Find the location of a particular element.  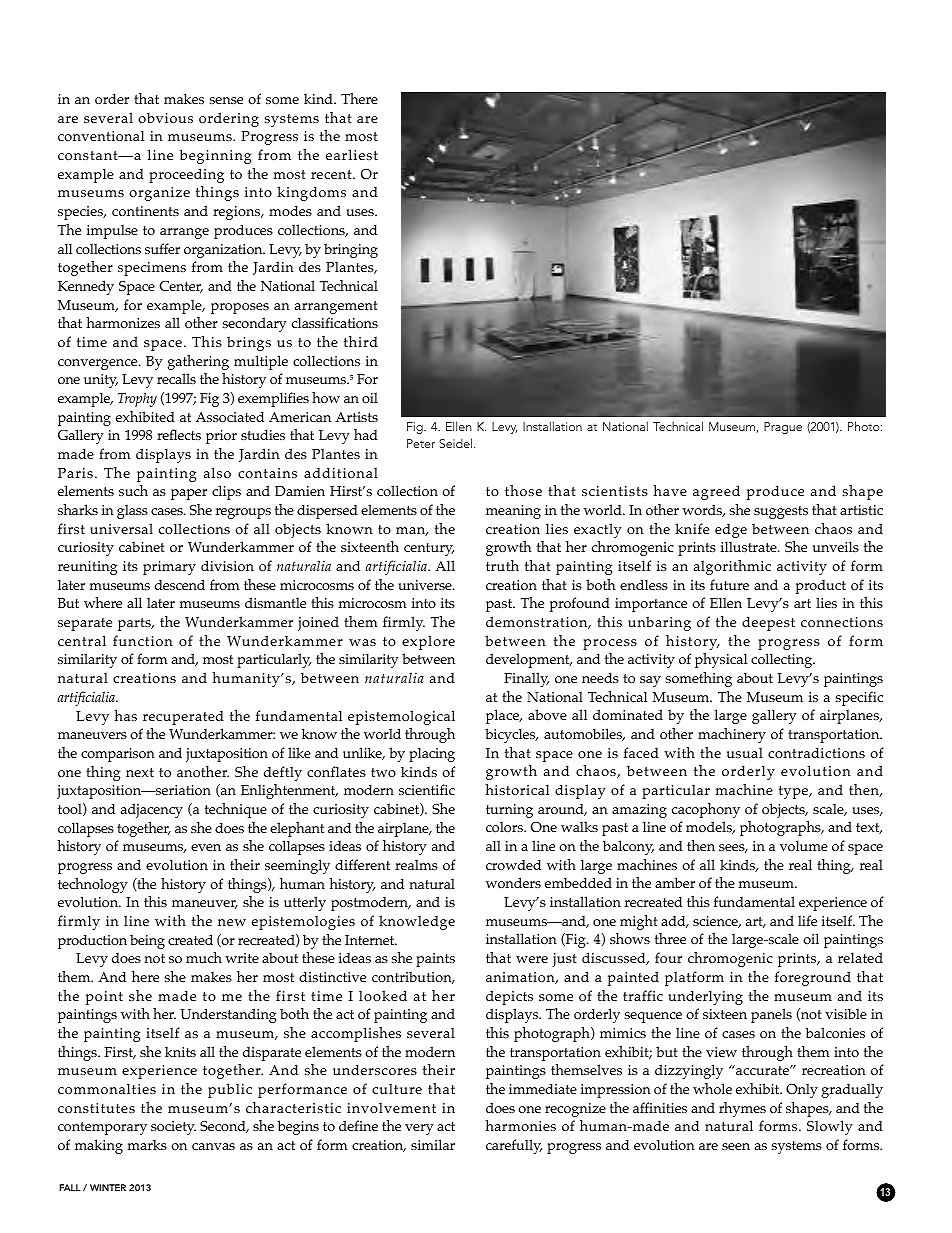

recent is located at coordinates (332, 174).
